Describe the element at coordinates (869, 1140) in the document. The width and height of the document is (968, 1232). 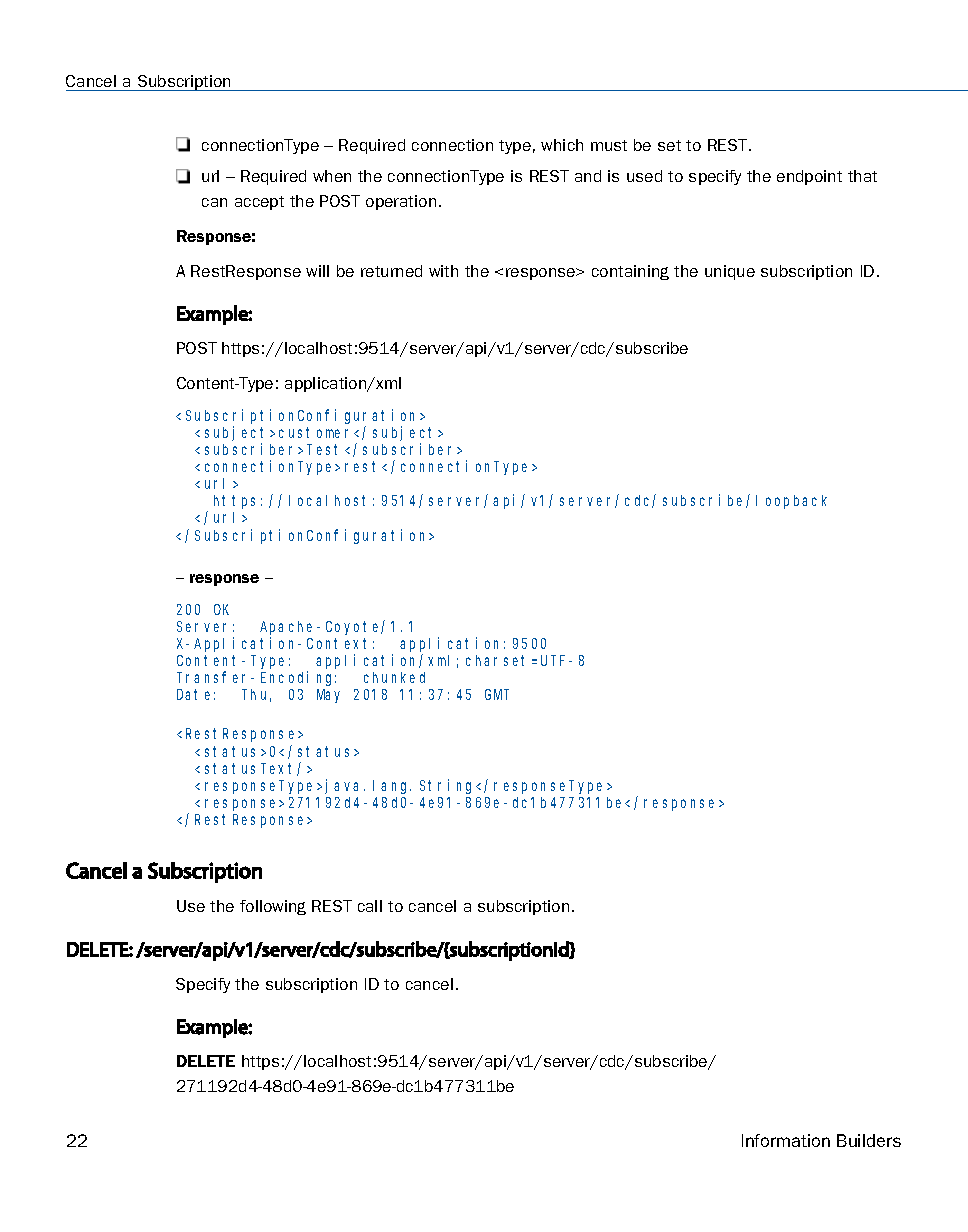
I see `Builders` at that location.
